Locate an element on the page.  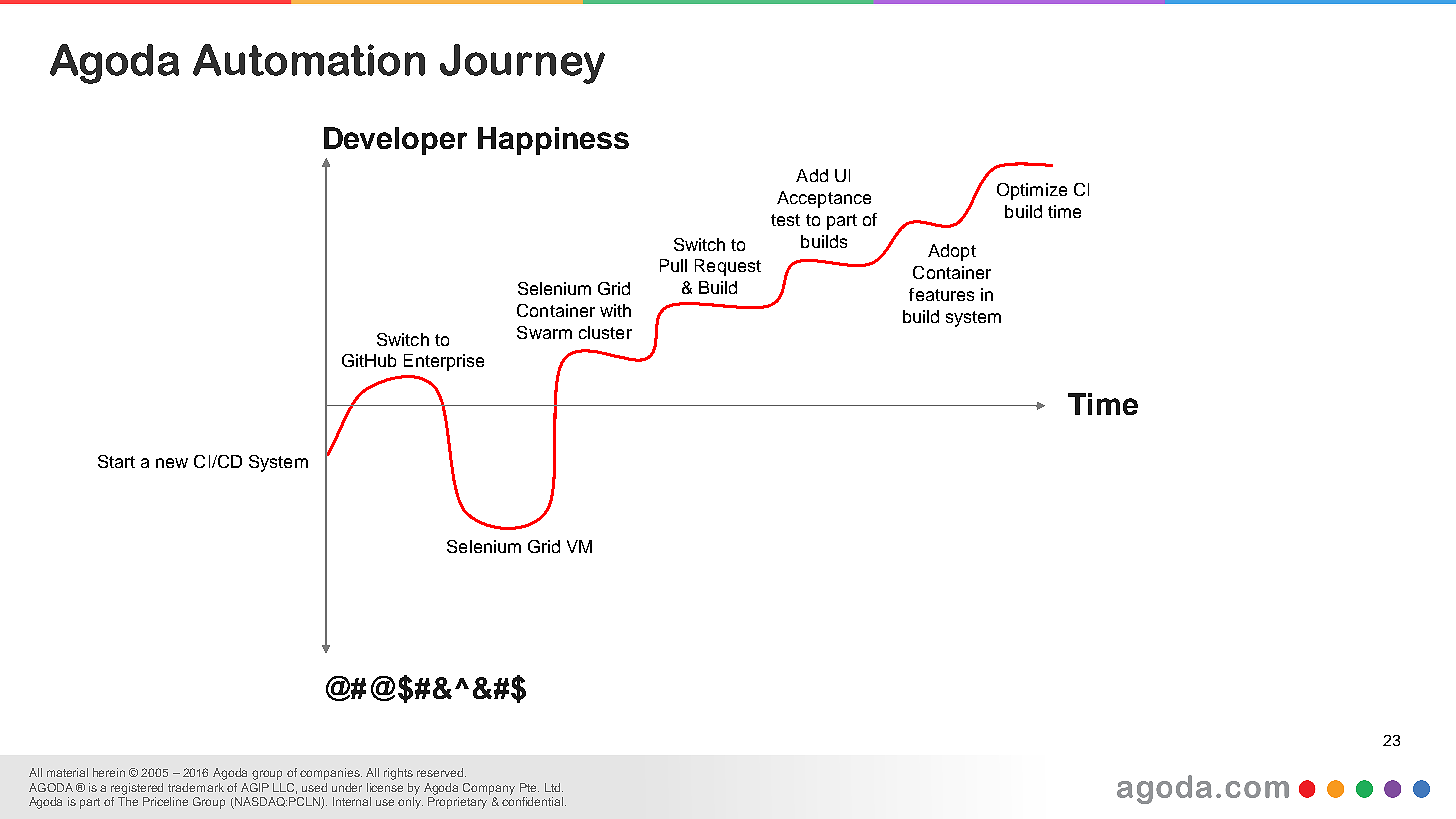
Journey is located at coordinates (522, 64).
